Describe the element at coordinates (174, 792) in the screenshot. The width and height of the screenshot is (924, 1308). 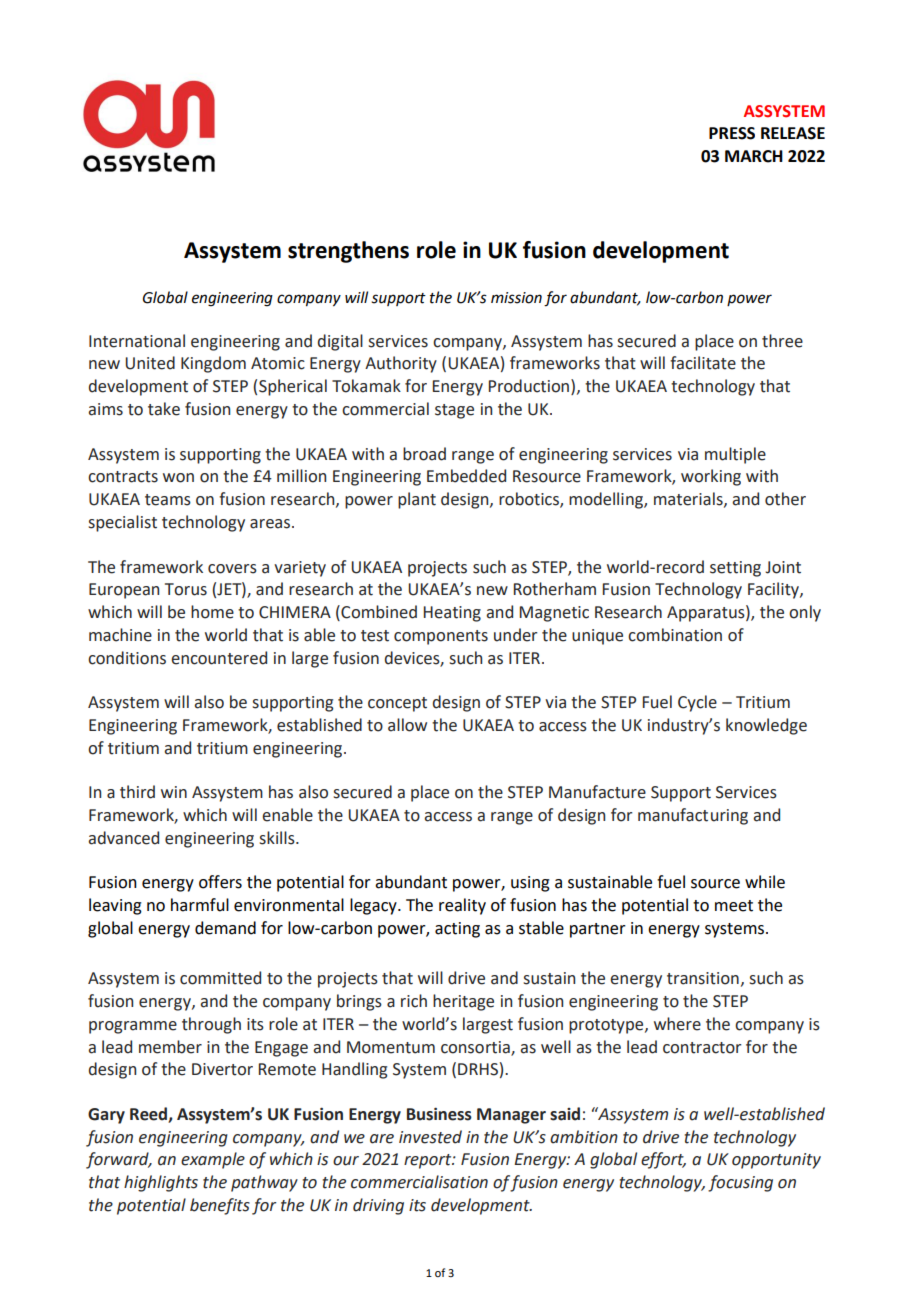
I see `win` at that location.
